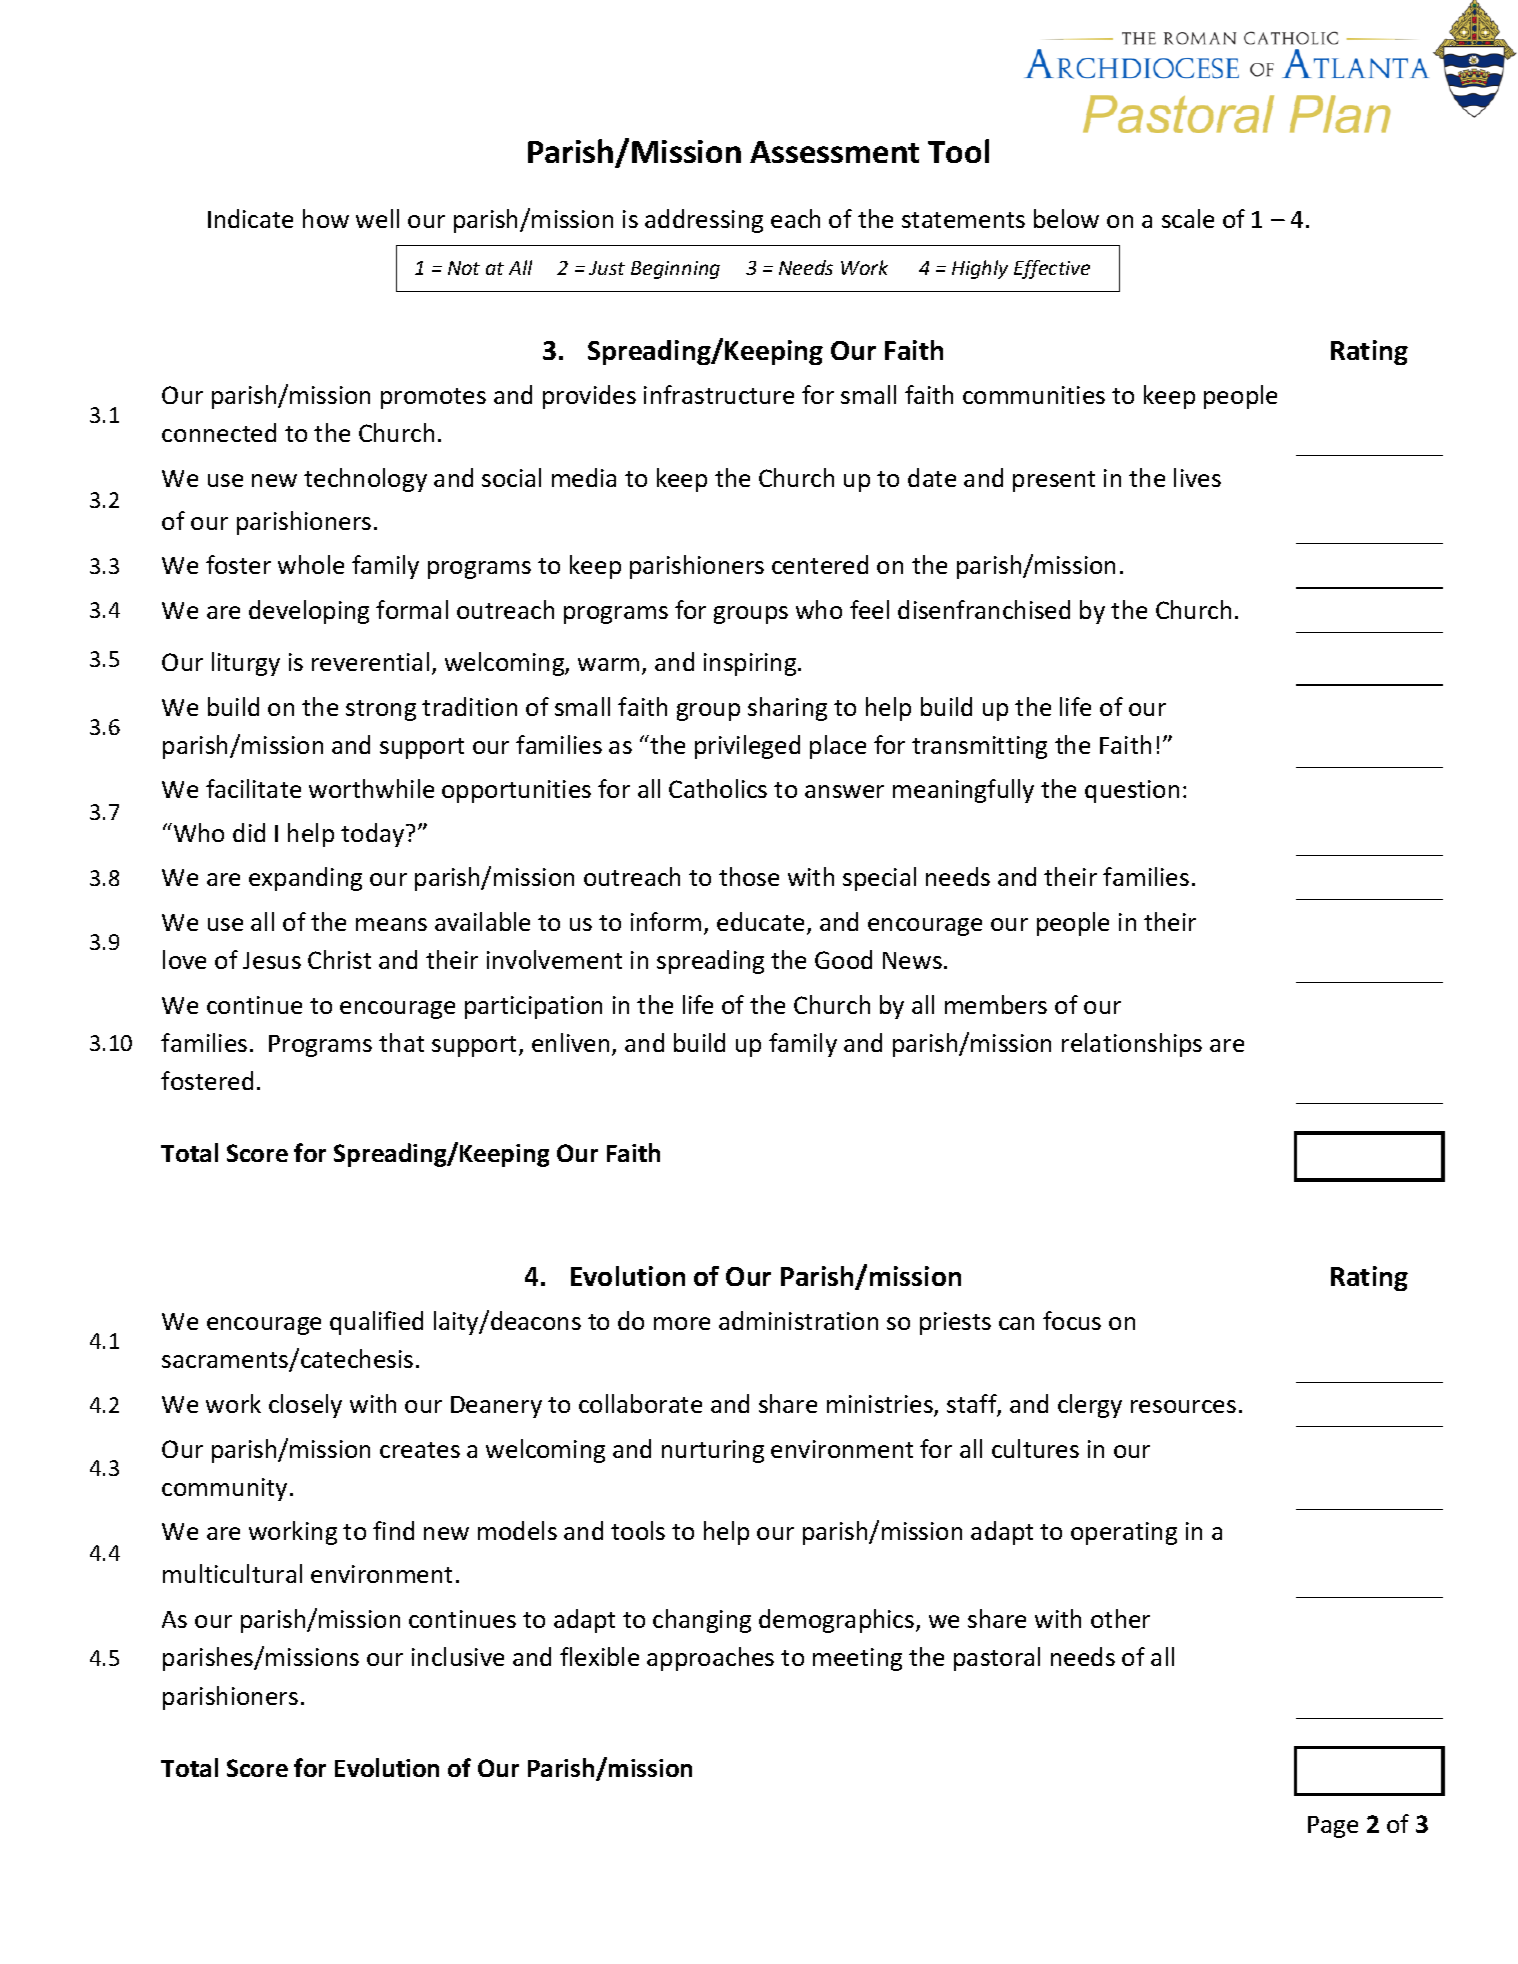 Image resolution: width=1518 pixels, height=1964 pixels. I want to click on how, so click(326, 218).
